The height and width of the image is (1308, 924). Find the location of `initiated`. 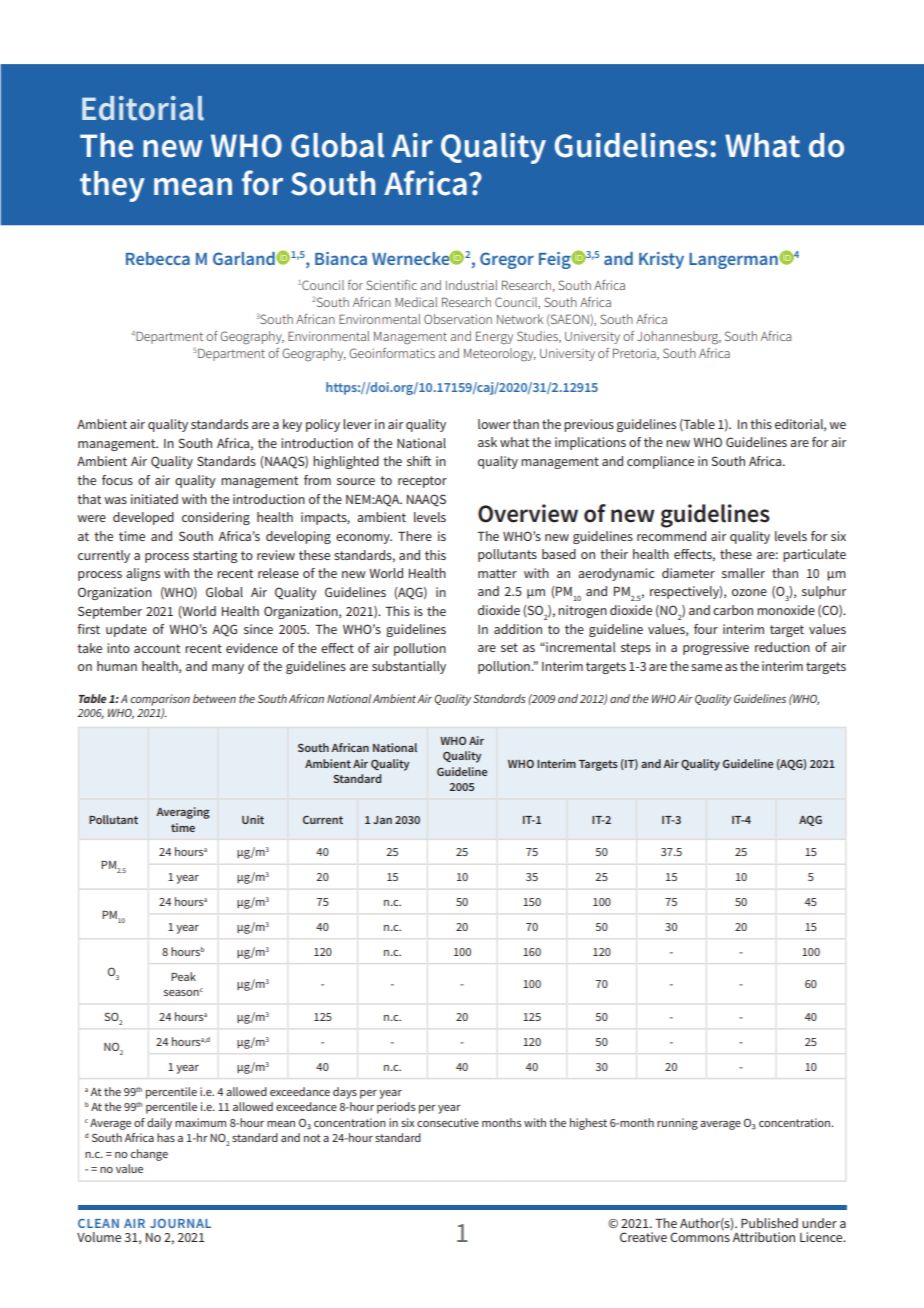

initiated is located at coordinates (154, 499).
